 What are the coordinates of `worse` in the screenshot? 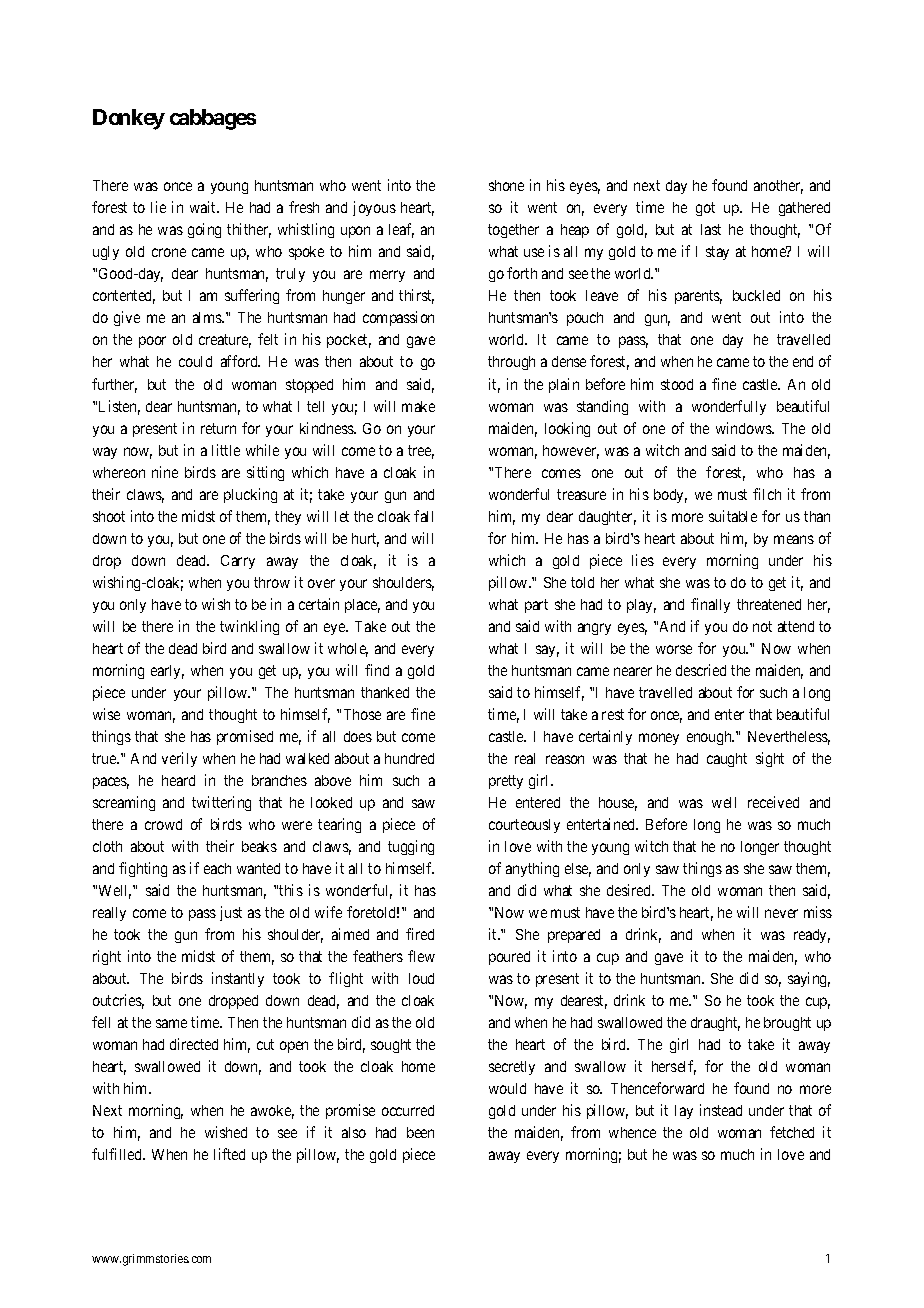 It's located at (674, 649).
